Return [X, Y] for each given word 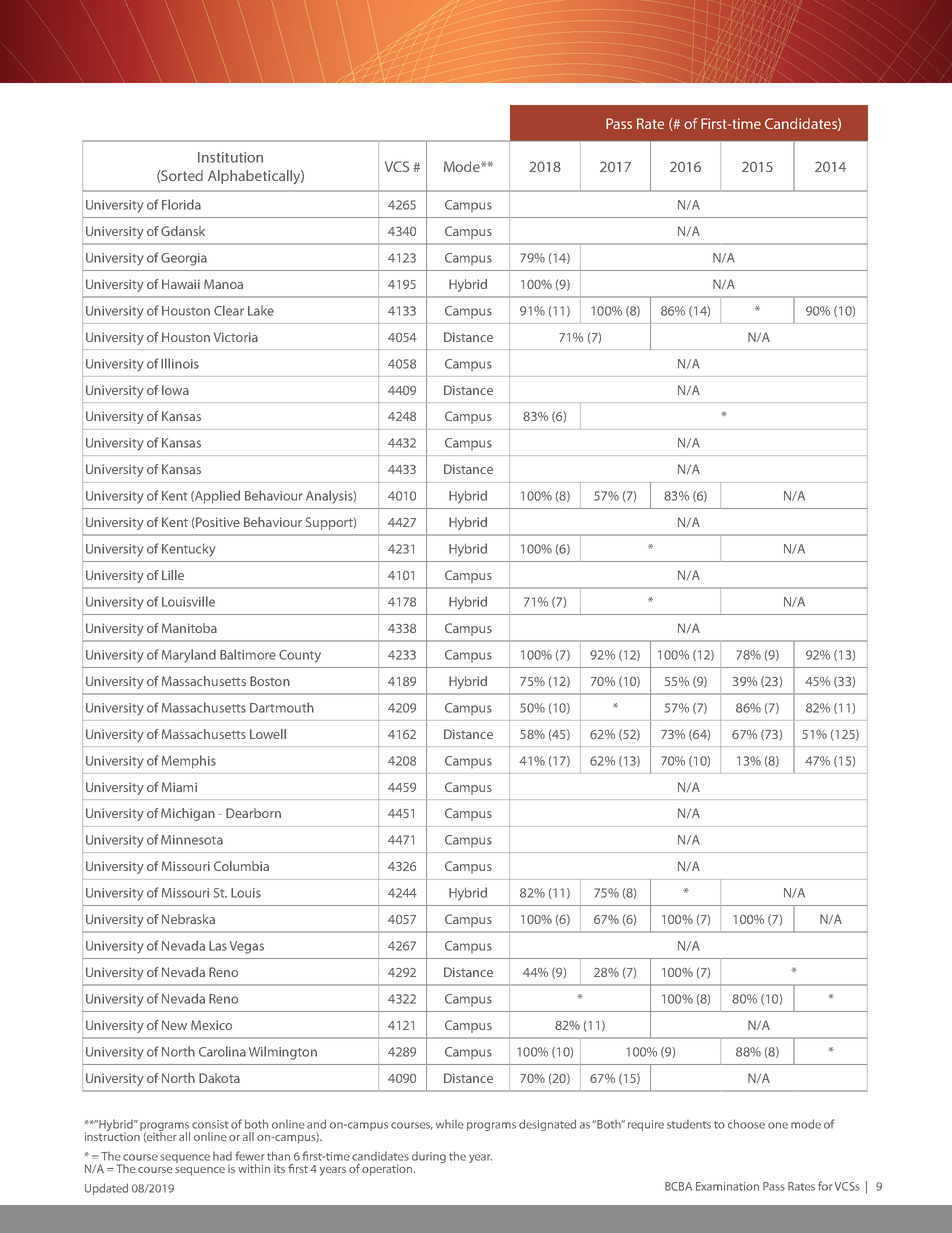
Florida [181, 204]
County [300, 656]
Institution [230, 157]
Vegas [247, 947]
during [429, 1157]
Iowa [175, 390]
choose [746, 1124]
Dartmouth [282, 707]
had [222, 1156]
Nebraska [188, 919]
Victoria [236, 337]
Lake [261, 311]
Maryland [189, 656]
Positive [218, 522]
